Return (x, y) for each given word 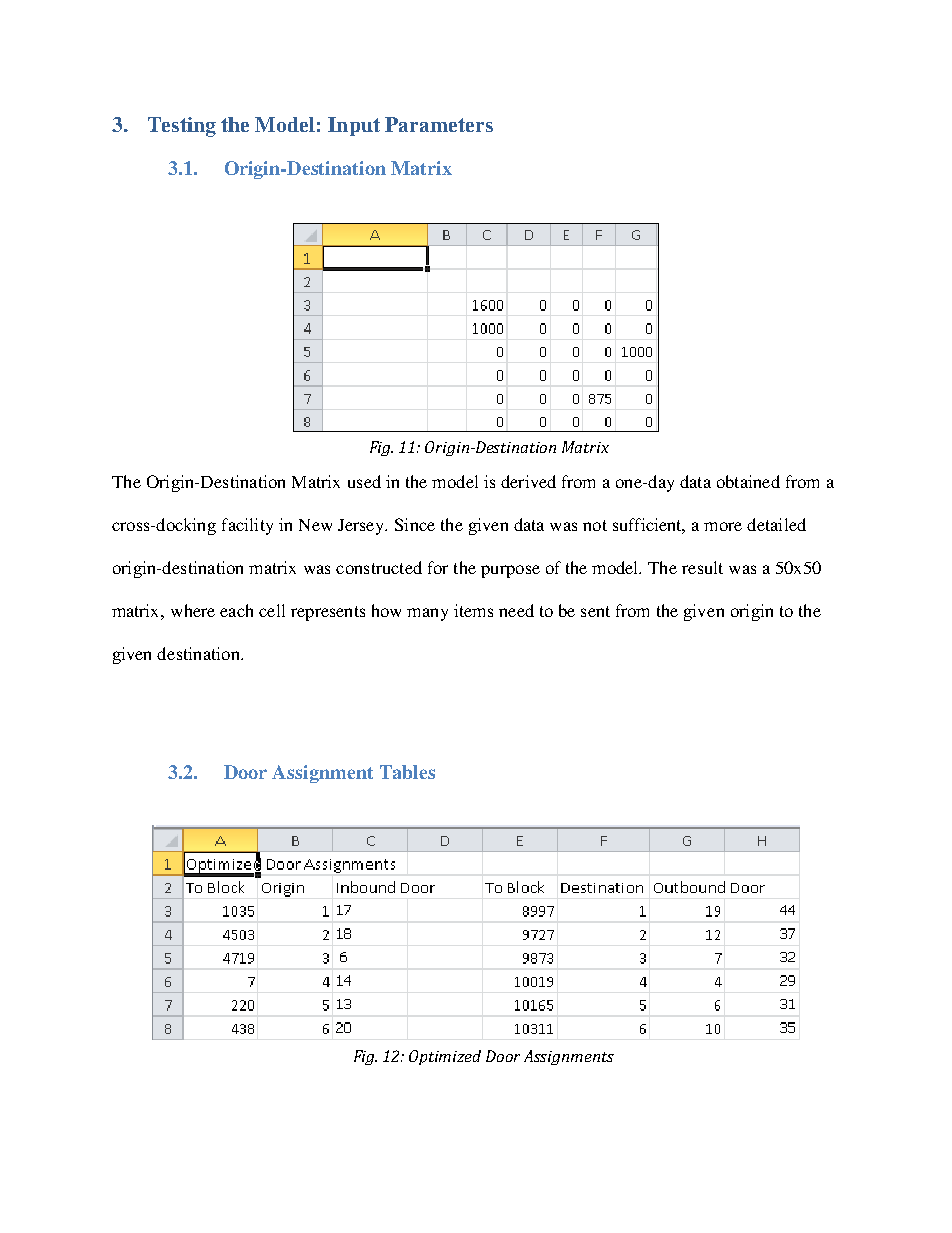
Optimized (445, 1057)
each (236, 610)
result (702, 567)
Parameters (439, 124)
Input (354, 126)
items (473, 610)
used (364, 481)
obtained (748, 481)
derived (528, 481)
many (427, 614)
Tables (407, 772)
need (516, 610)
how (386, 610)
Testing (182, 127)
